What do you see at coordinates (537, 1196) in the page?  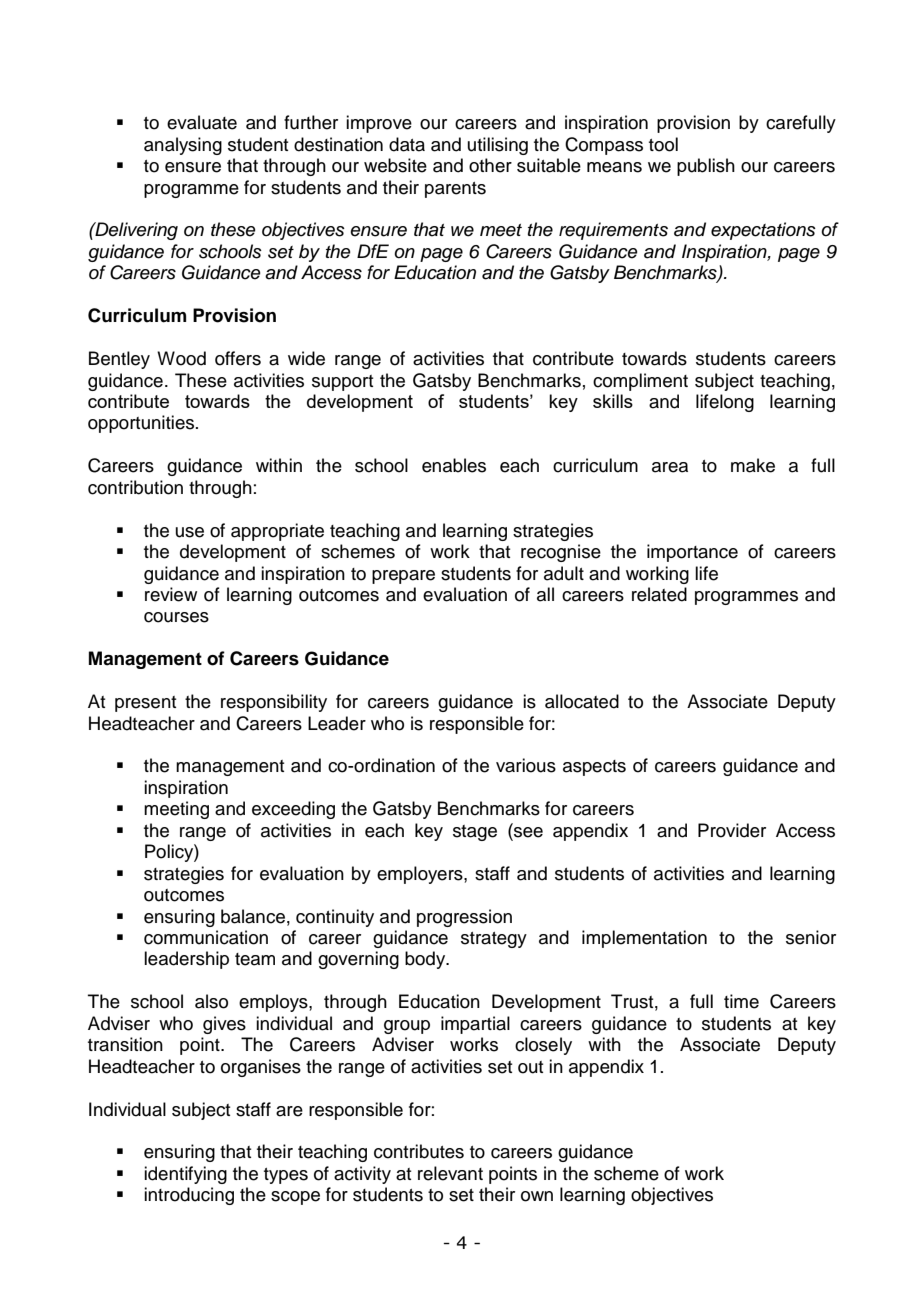 I see `own` at bounding box center [537, 1196].
